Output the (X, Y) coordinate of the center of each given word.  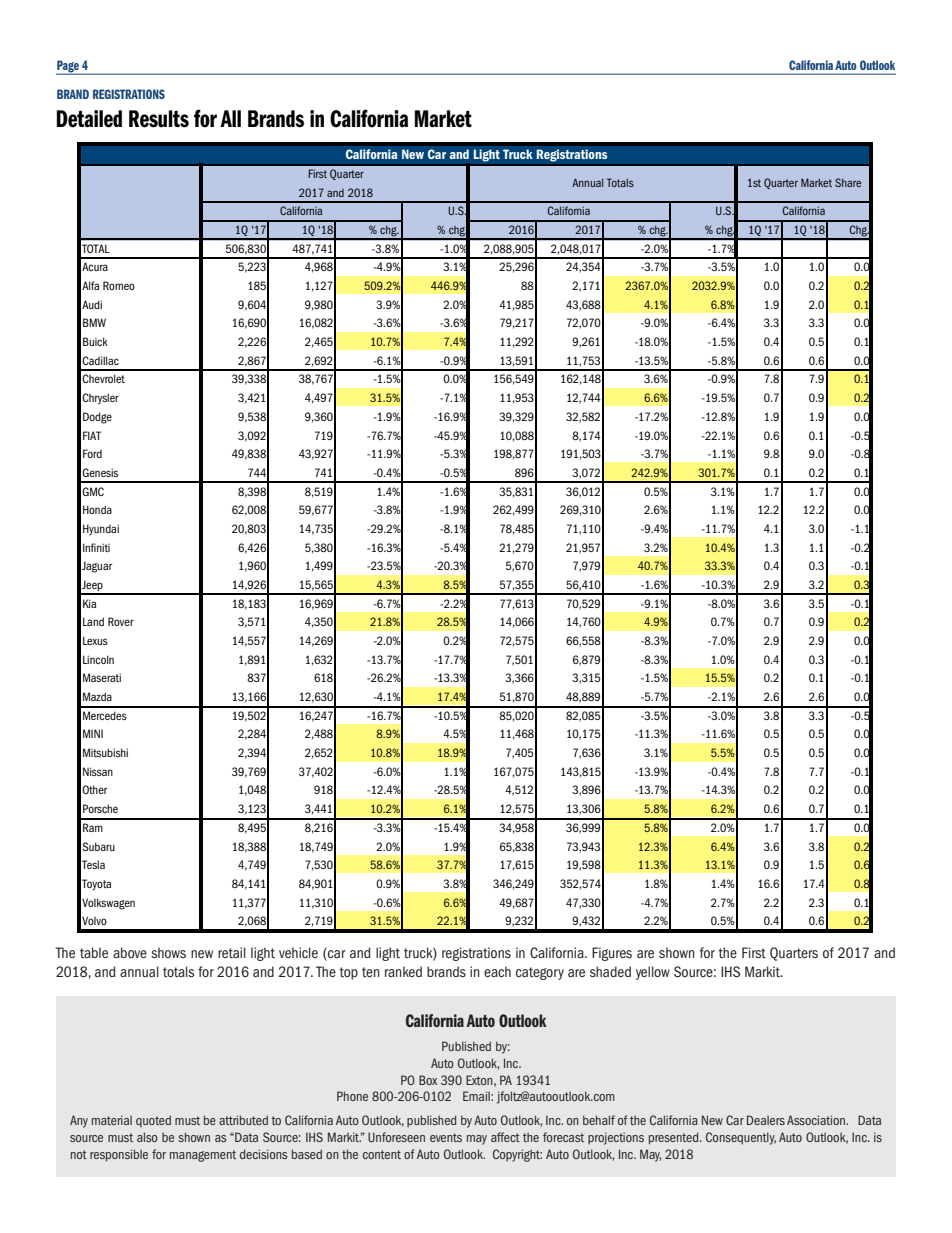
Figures (612, 954)
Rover (121, 621)
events (446, 1137)
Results (159, 119)
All (230, 118)
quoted (153, 1121)
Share (848, 182)
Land (93, 621)
